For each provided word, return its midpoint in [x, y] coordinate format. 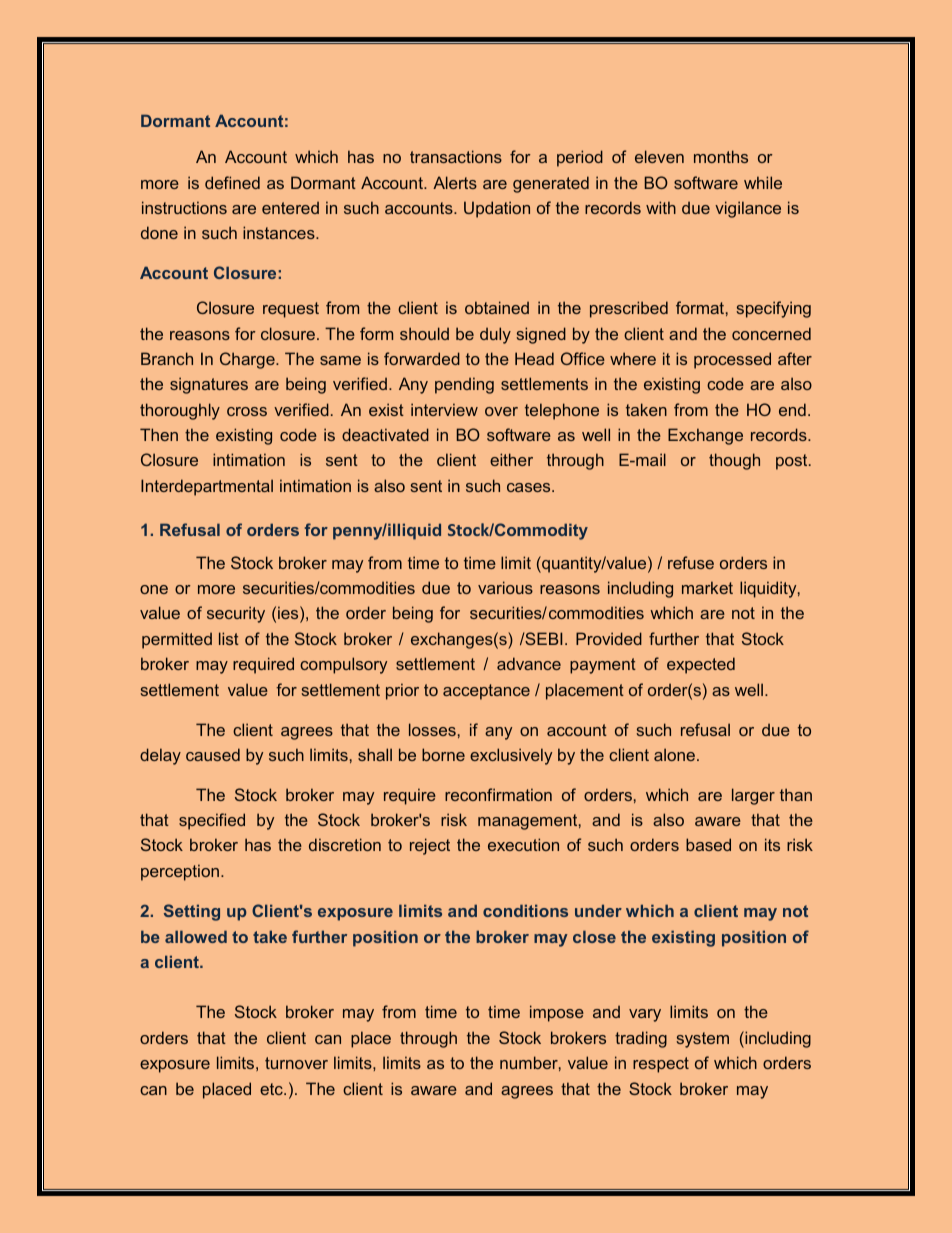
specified [212, 821]
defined [232, 182]
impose [557, 1013]
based [708, 844]
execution [523, 844]
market [707, 587]
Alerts [455, 182]
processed [732, 360]
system [702, 1040]
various [505, 587]
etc [272, 1089]
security [236, 614]
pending [464, 385]
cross [247, 411]
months [721, 156]
